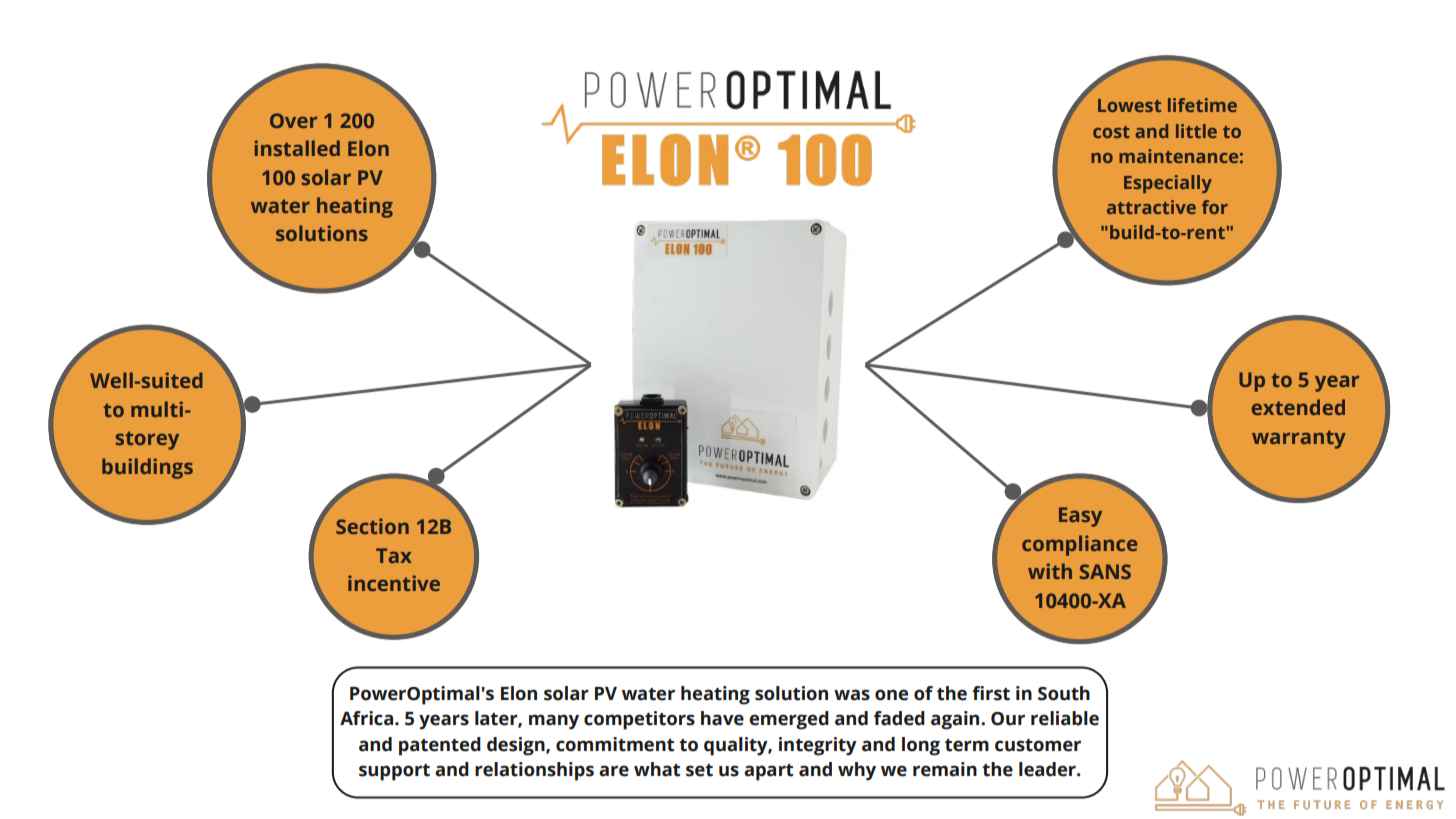  Describe the element at coordinates (1151, 207) in the page. I see `attractive` at that location.
